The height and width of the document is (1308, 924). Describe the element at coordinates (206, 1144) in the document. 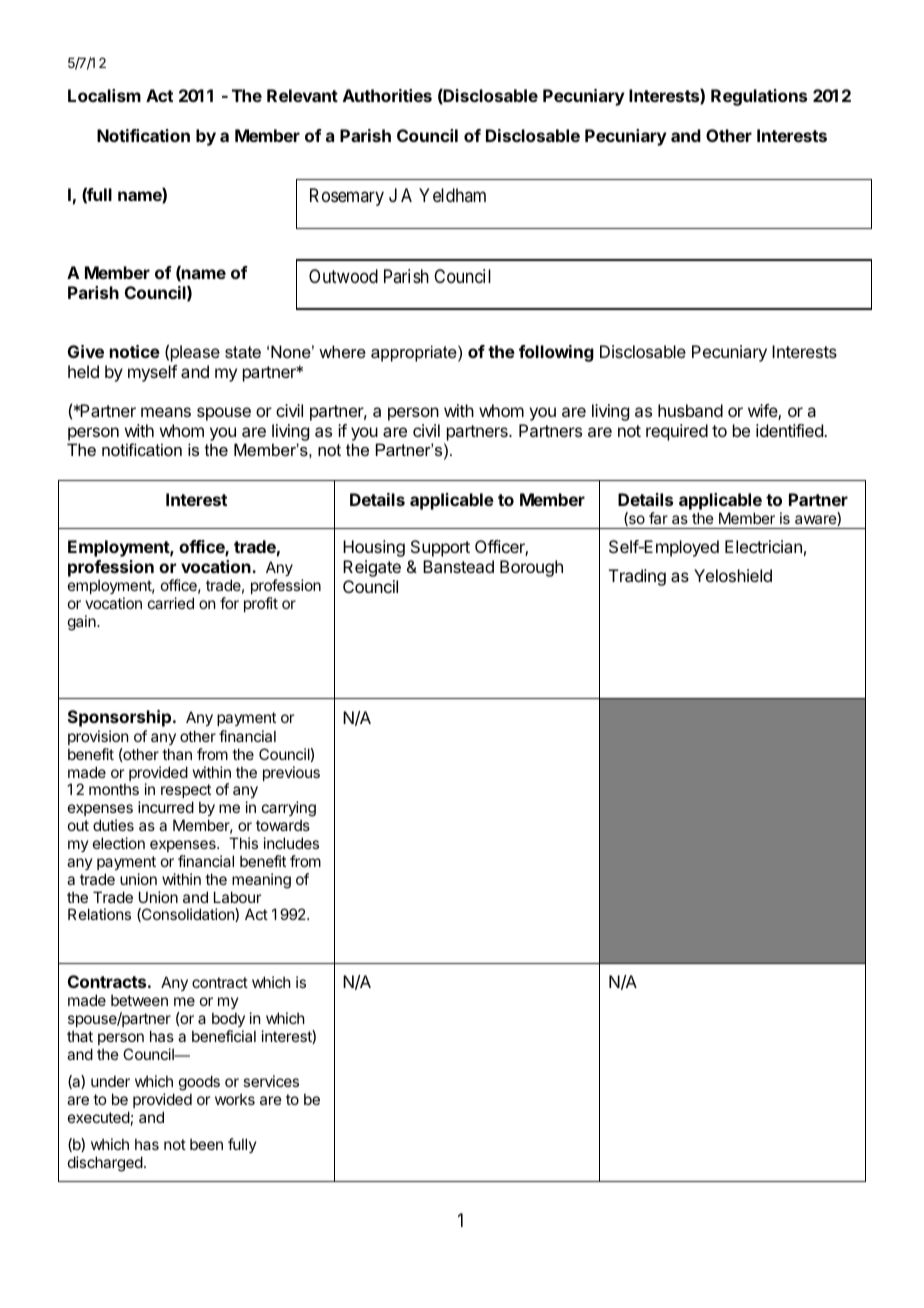

I see `been` at that location.
